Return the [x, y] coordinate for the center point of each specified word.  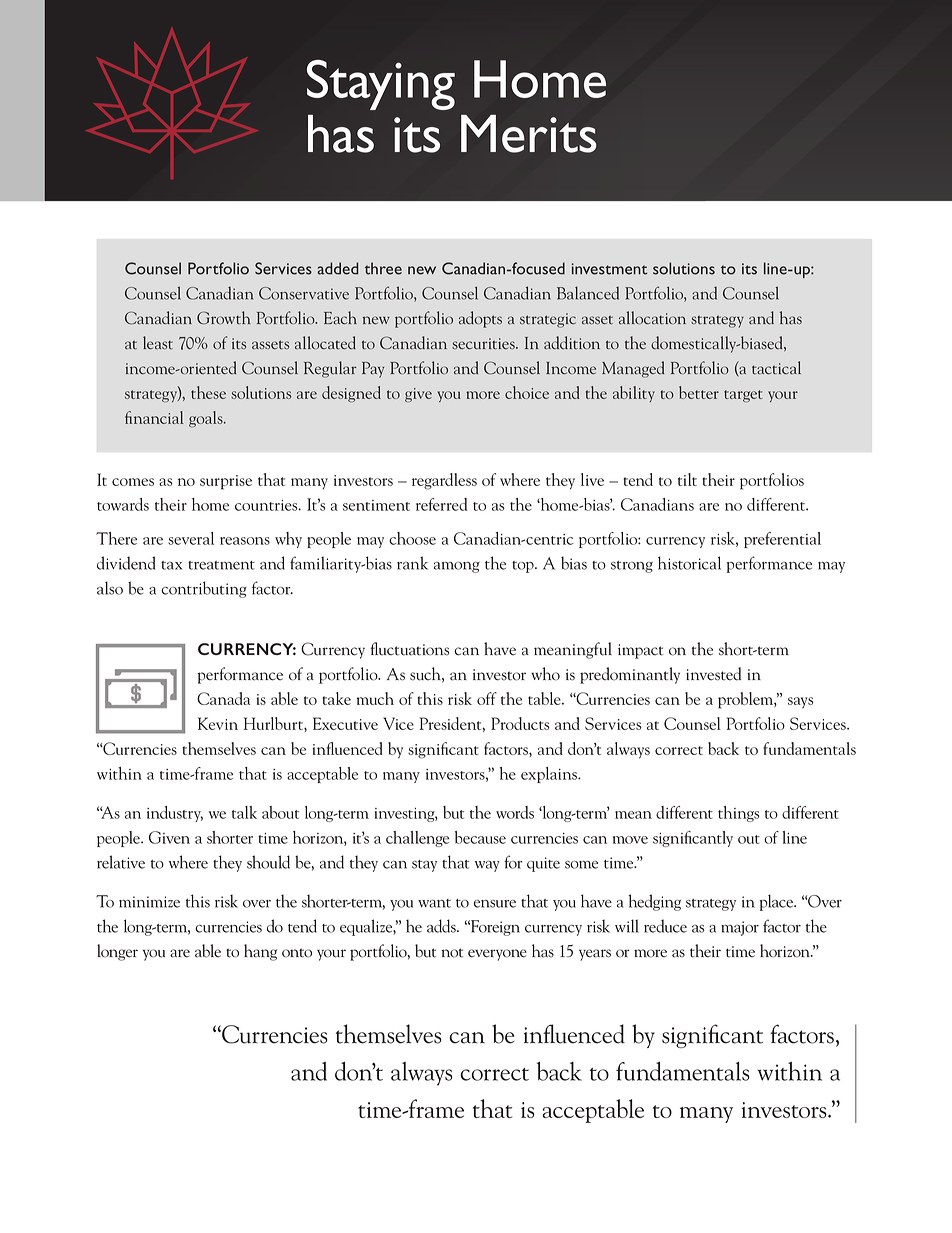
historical [689, 563]
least [158, 343]
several [191, 538]
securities [484, 344]
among [457, 567]
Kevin [218, 723]
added [337, 268]
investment [609, 269]
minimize [149, 902]
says [800, 702]
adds [442, 926]
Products [520, 723]
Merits [529, 134]
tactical [776, 368]
